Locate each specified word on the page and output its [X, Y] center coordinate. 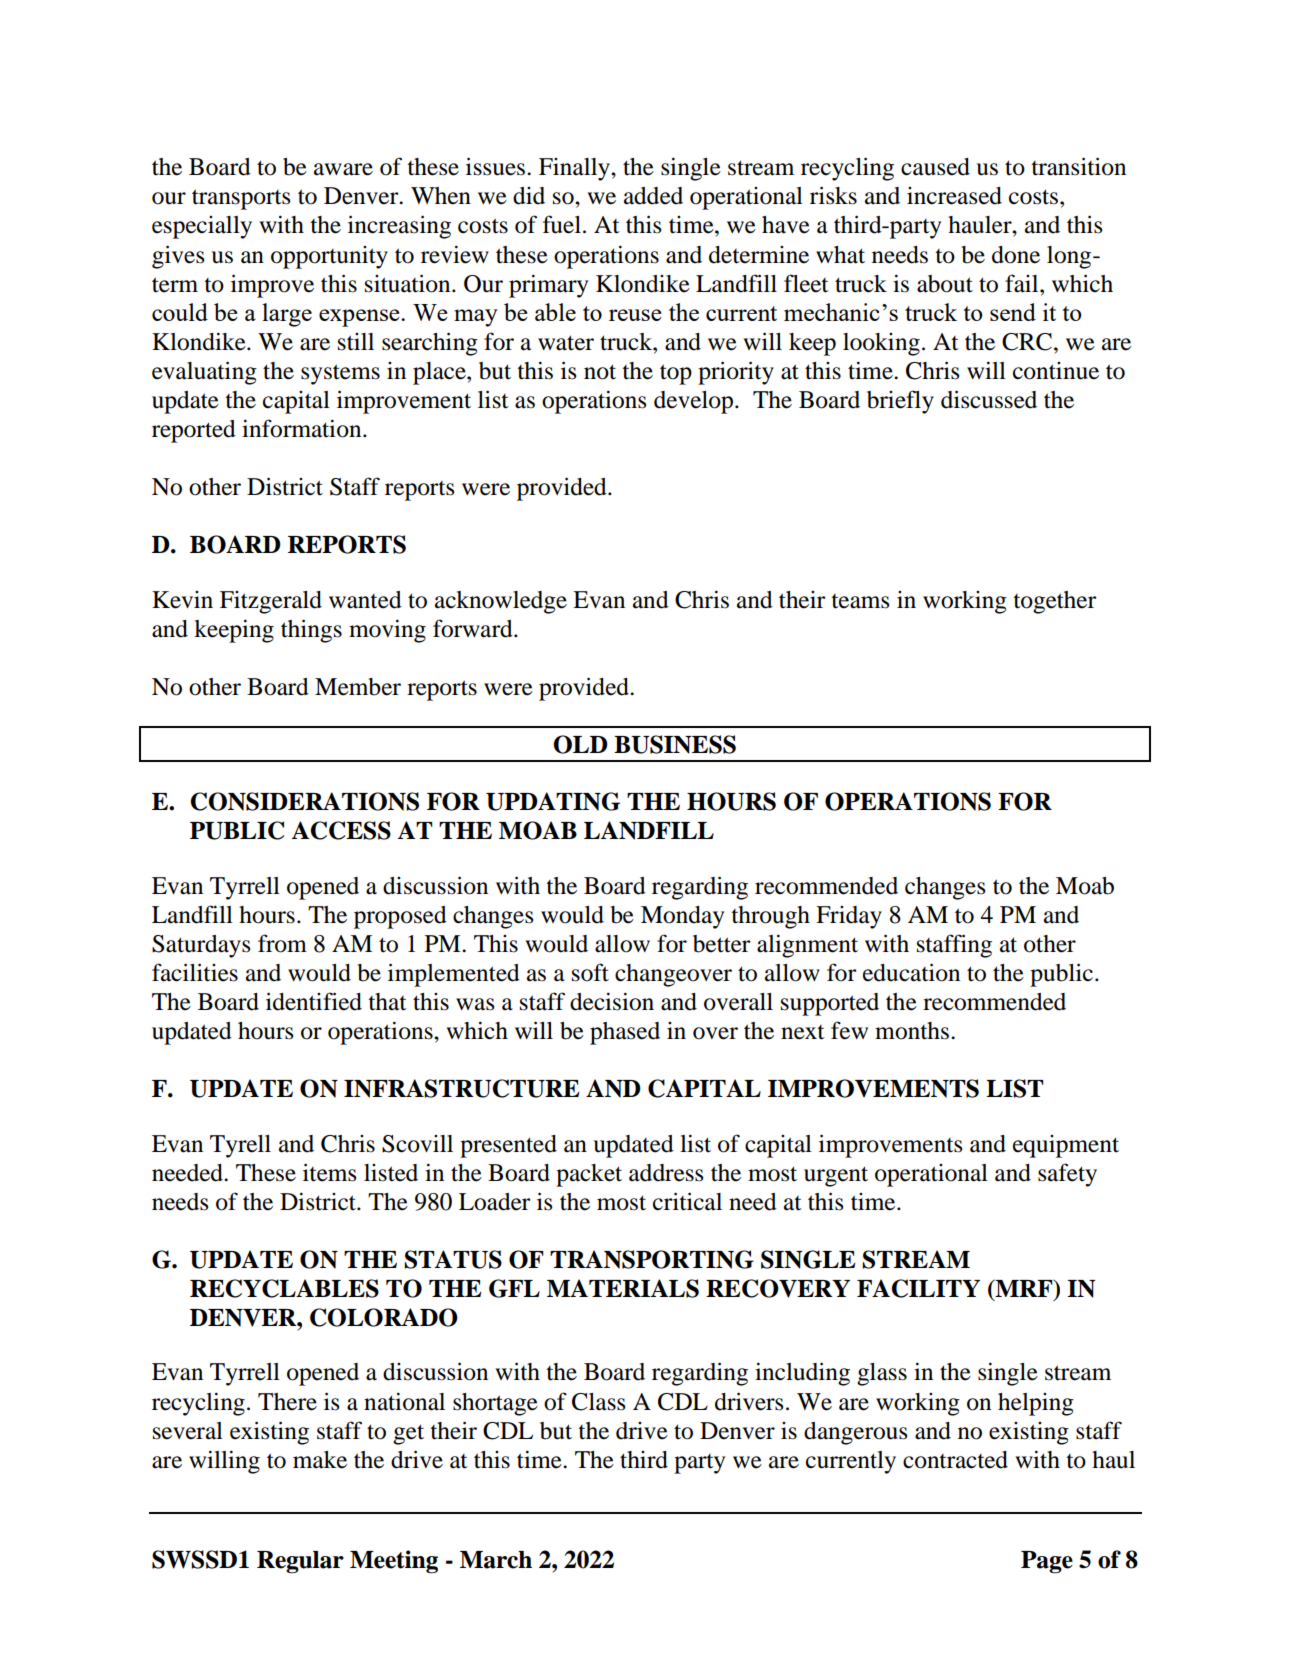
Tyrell [240, 1146]
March [496, 1560]
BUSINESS [675, 744]
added [653, 196]
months [912, 1031]
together [1055, 602]
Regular [300, 1562]
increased [954, 196]
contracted [955, 1460]
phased [625, 1033]
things [311, 631]
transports [241, 199]
